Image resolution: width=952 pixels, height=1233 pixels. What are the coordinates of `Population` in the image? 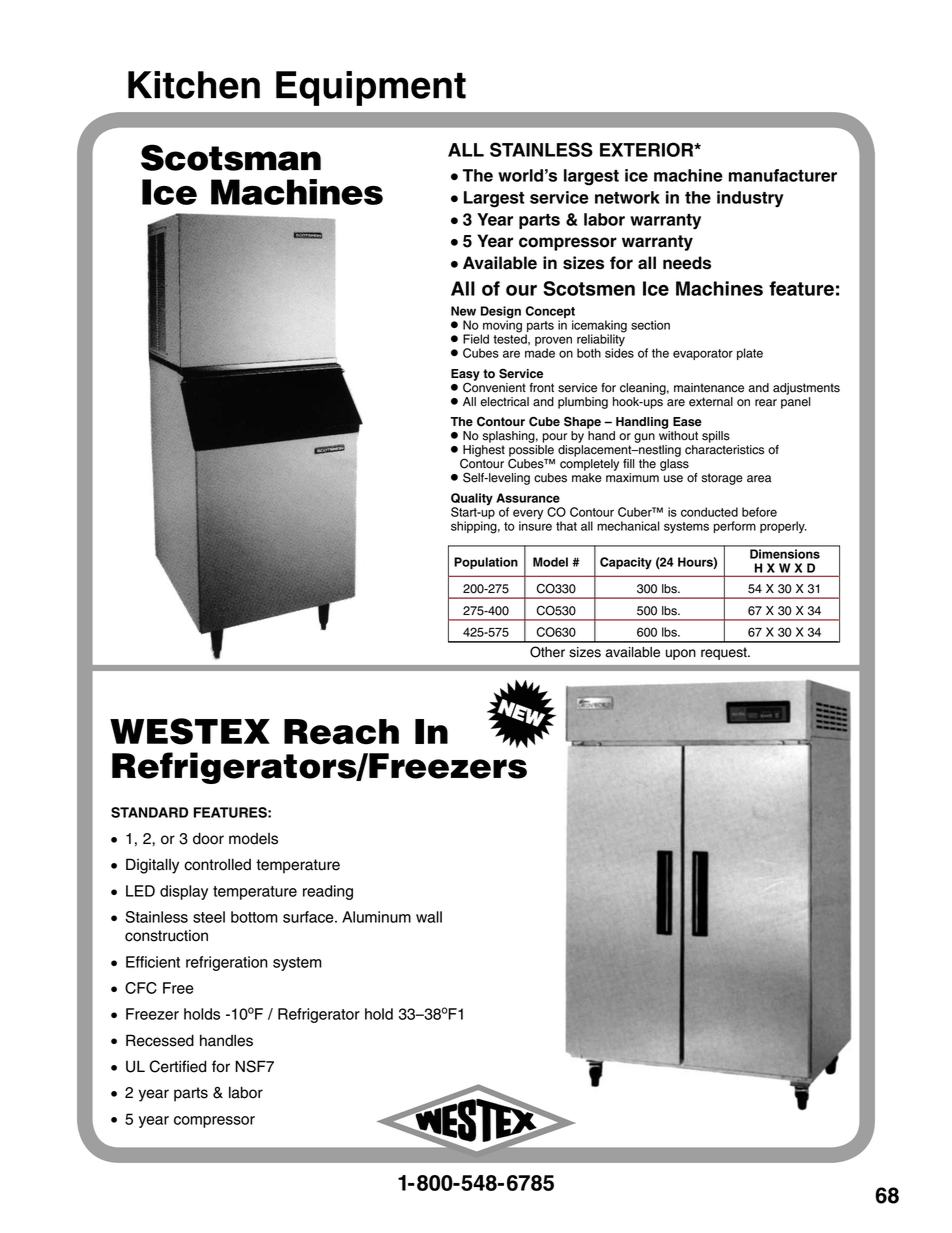 It's located at (486, 563).
